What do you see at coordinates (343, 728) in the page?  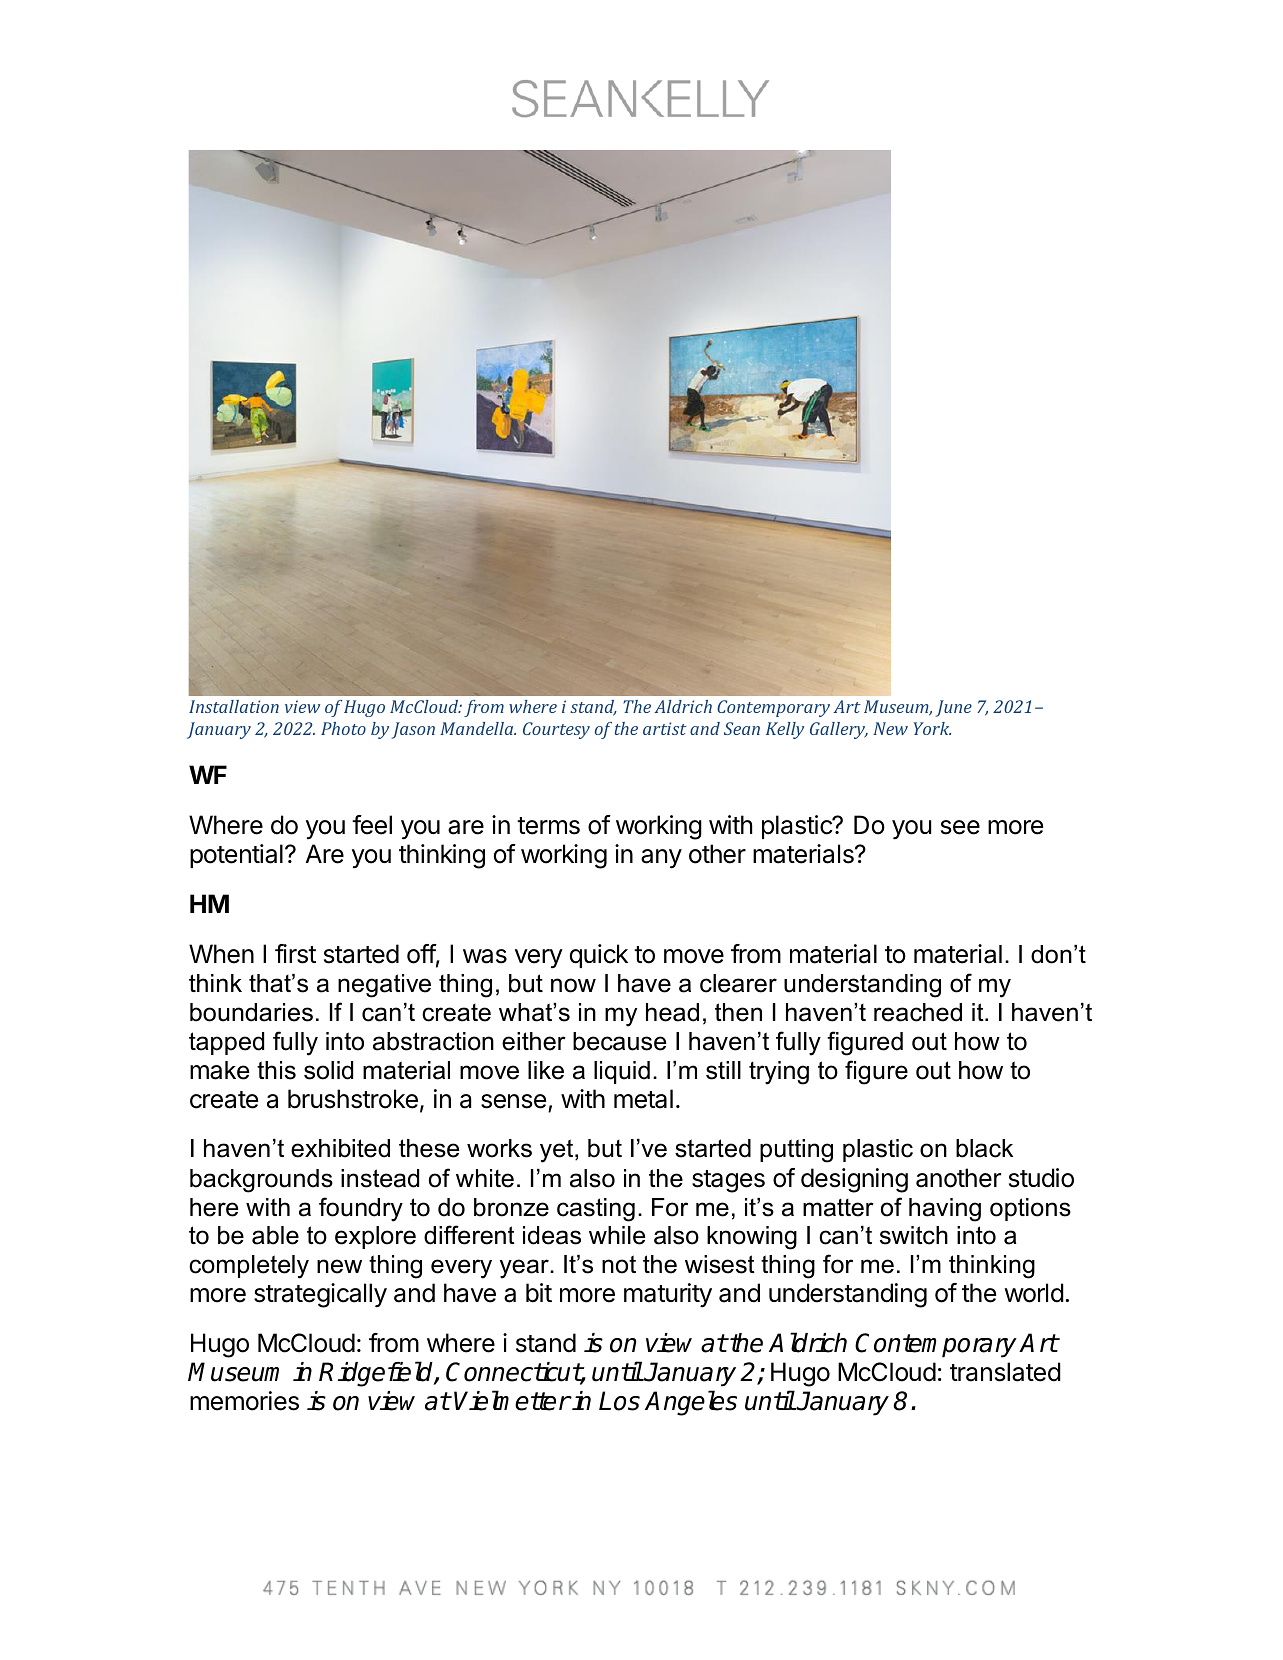 I see `Photo` at bounding box center [343, 728].
